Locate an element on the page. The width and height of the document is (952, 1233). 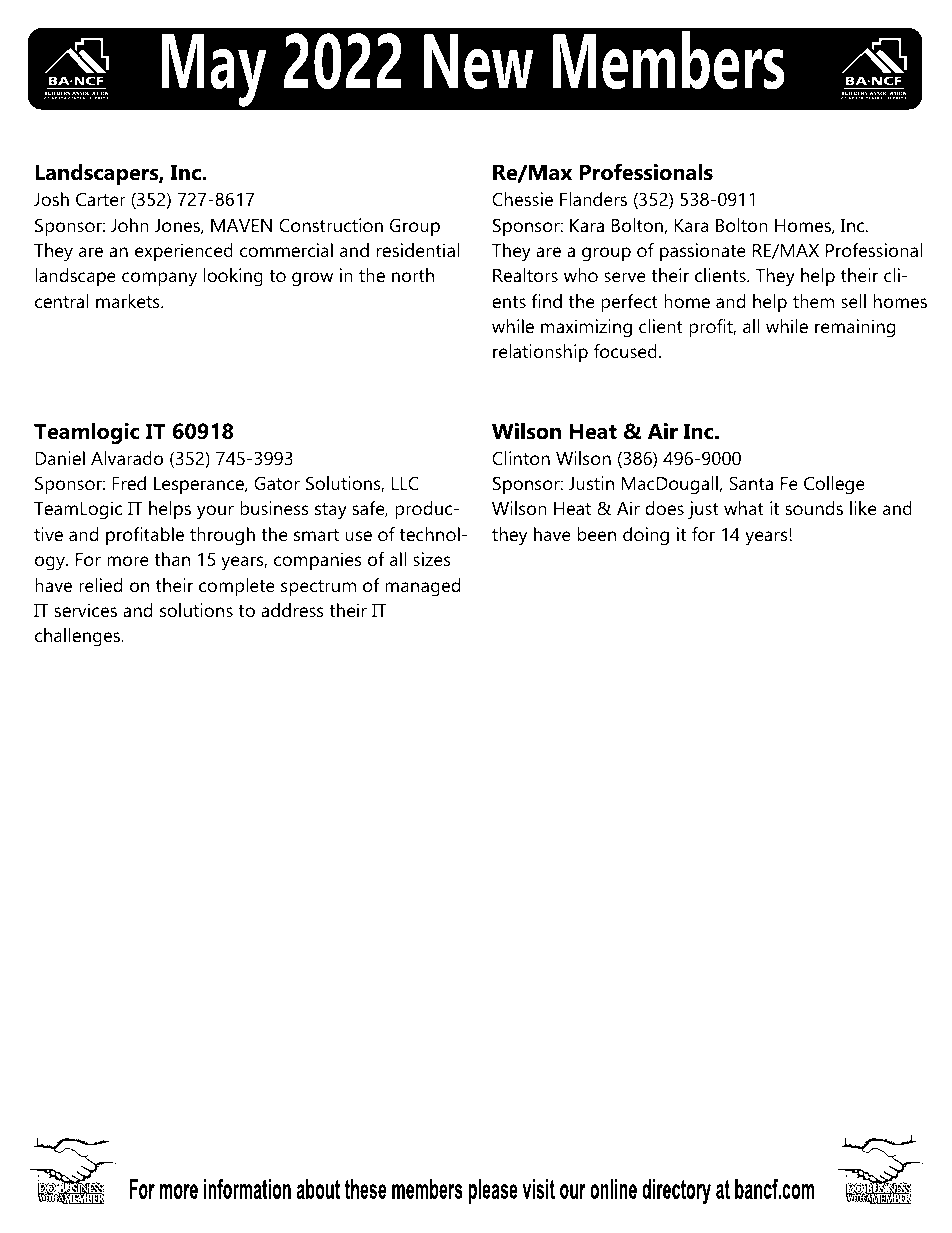
Fred is located at coordinates (129, 483).
